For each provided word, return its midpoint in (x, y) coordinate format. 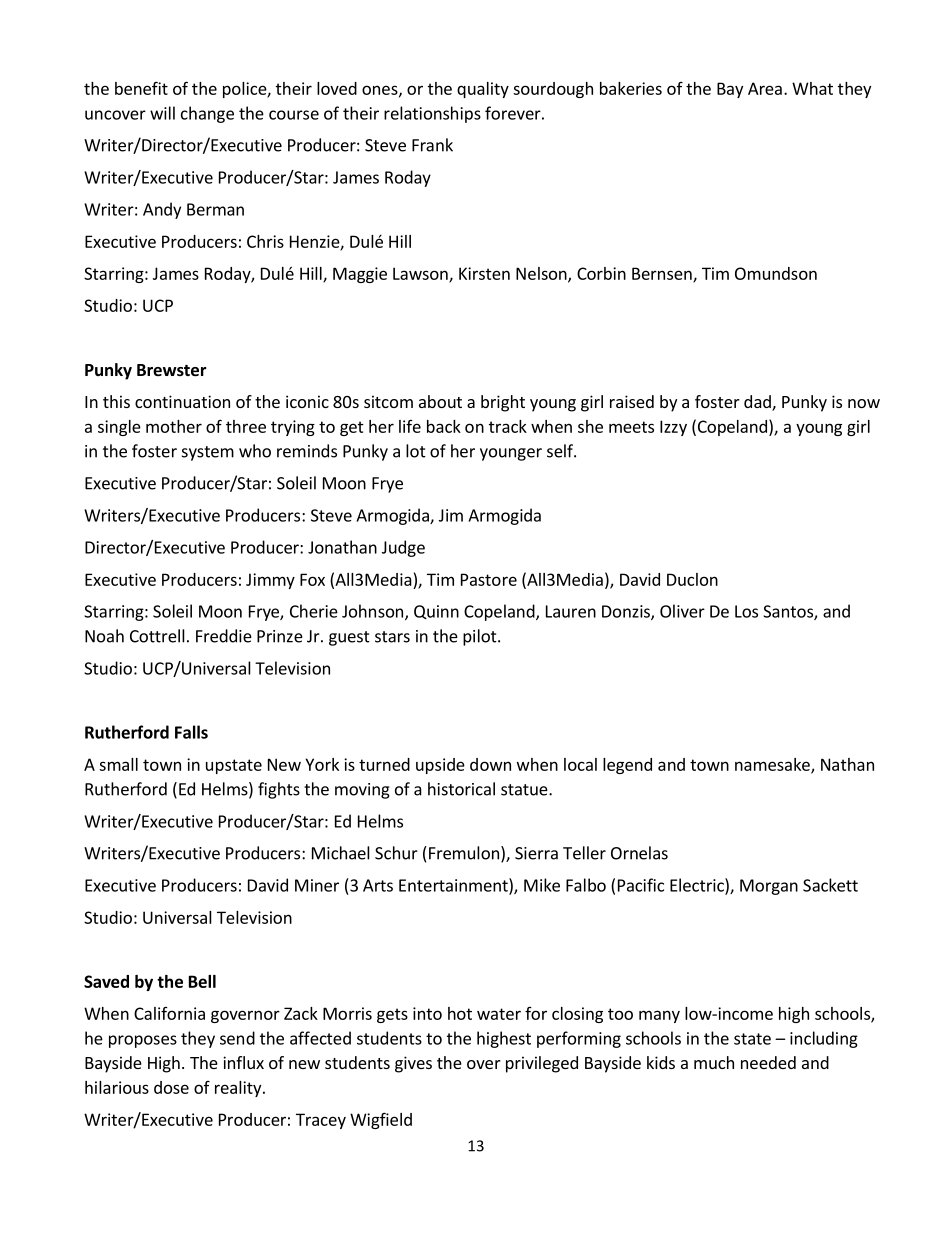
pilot (481, 637)
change (207, 114)
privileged (542, 1064)
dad (758, 403)
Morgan (769, 887)
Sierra (536, 853)
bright (503, 403)
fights (279, 790)
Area (765, 88)
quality (483, 90)
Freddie (224, 636)
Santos (789, 612)
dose (171, 1087)
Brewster (172, 370)
